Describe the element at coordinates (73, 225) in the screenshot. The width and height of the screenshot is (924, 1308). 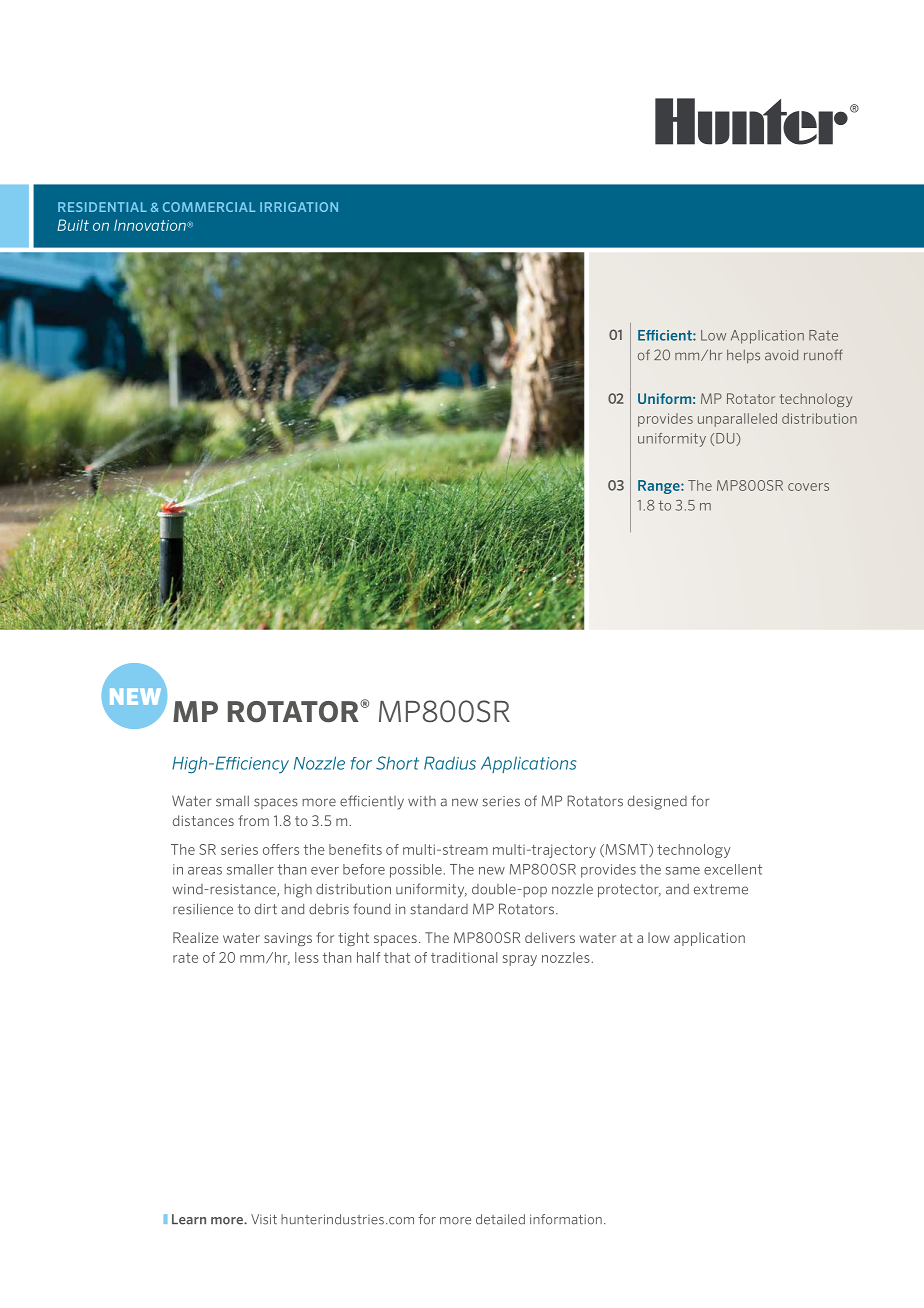
I see `Built` at that location.
